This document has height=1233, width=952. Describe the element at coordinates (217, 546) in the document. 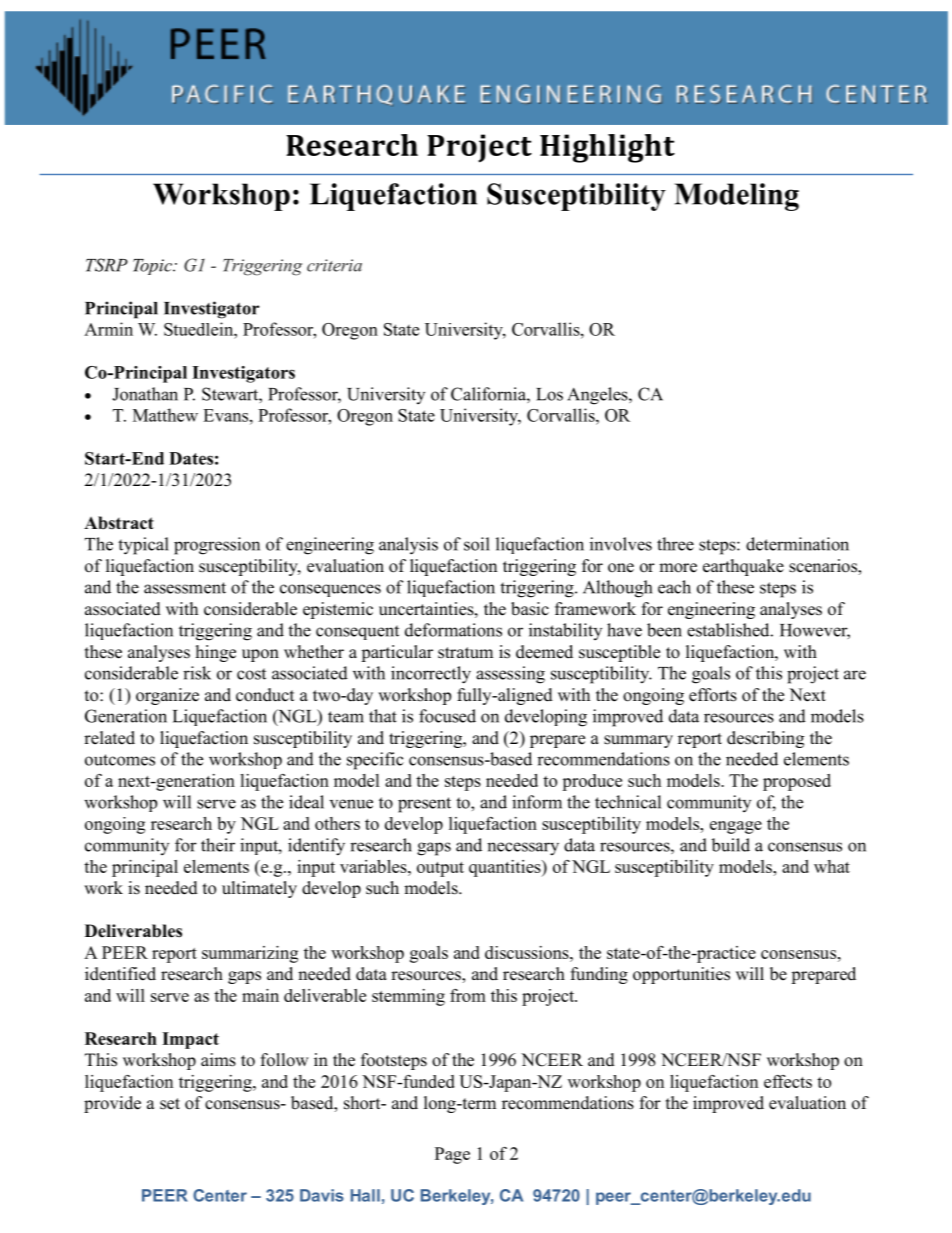

I see `progression` at that location.
